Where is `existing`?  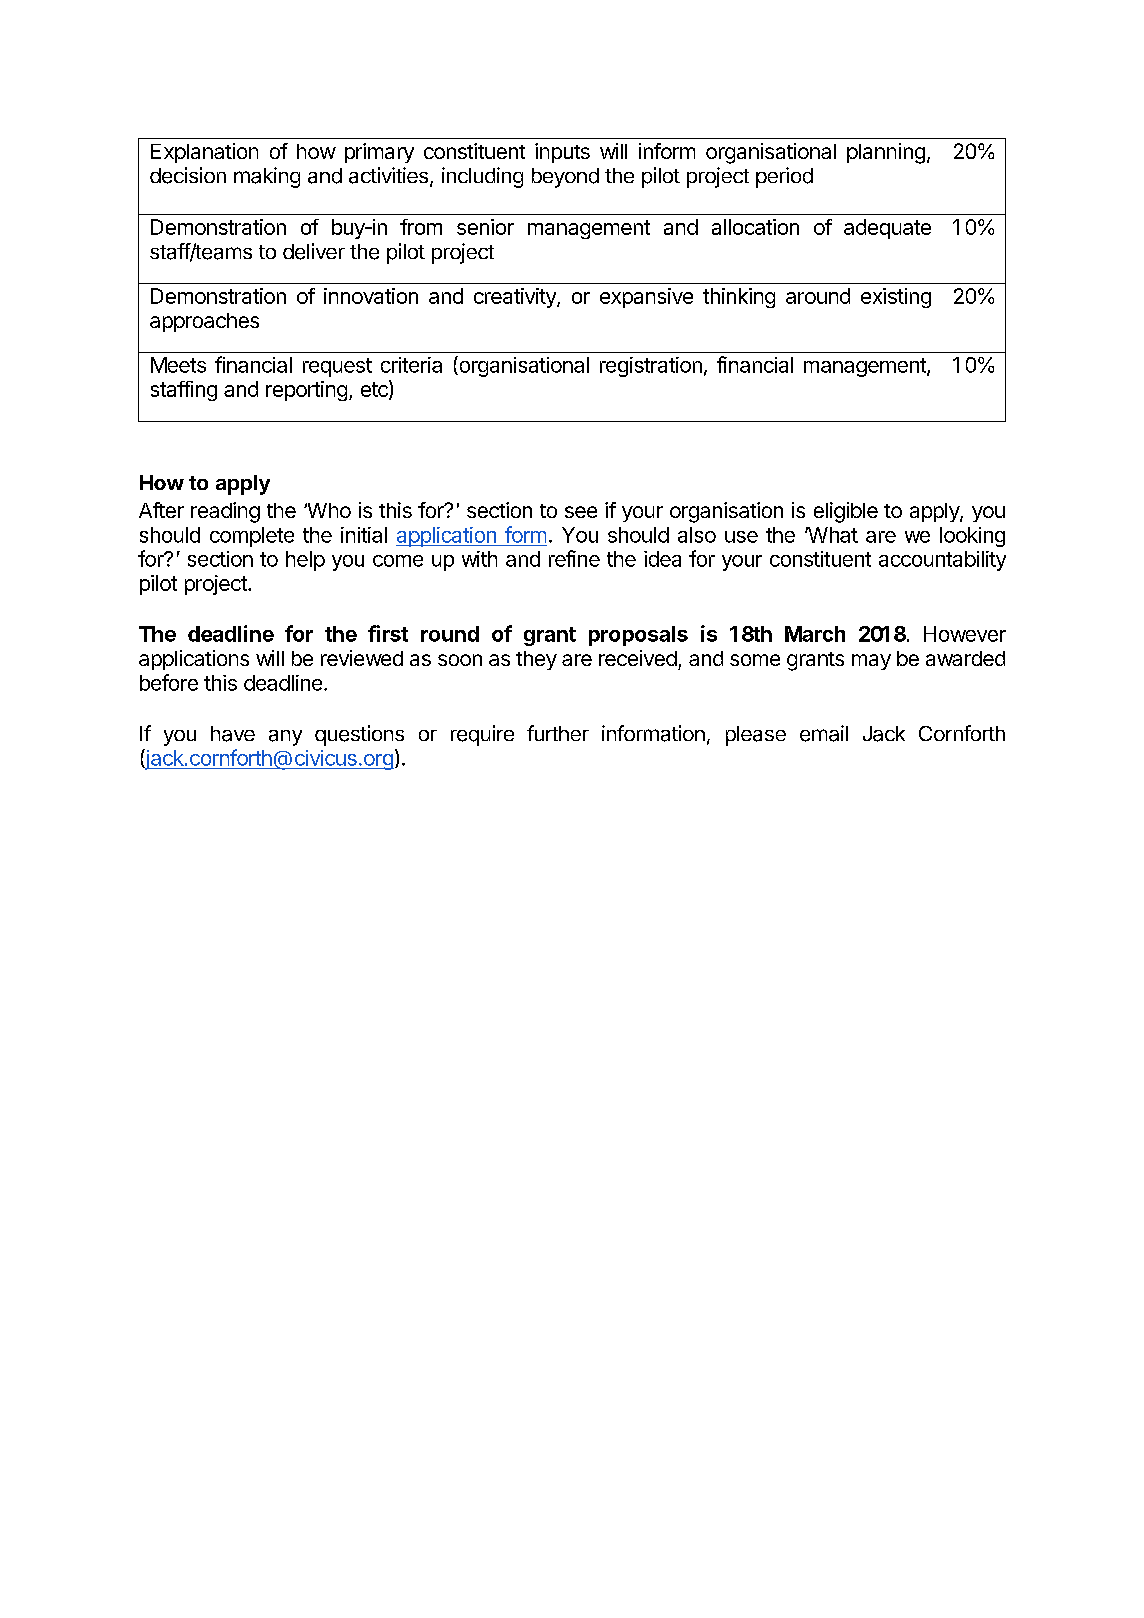 existing is located at coordinates (896, 298).
